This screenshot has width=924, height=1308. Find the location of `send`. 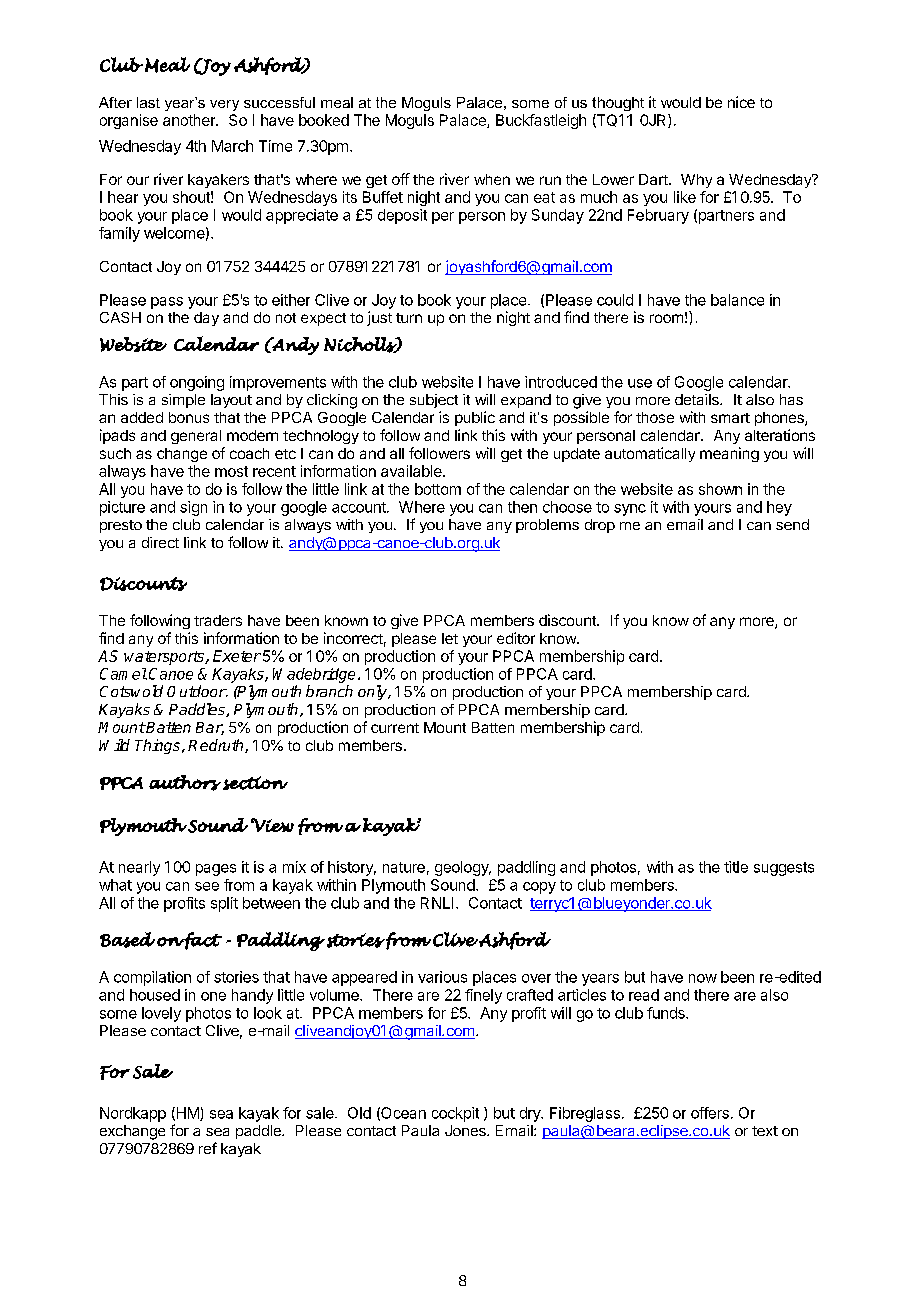

send is located at coordinates (792, 524).
